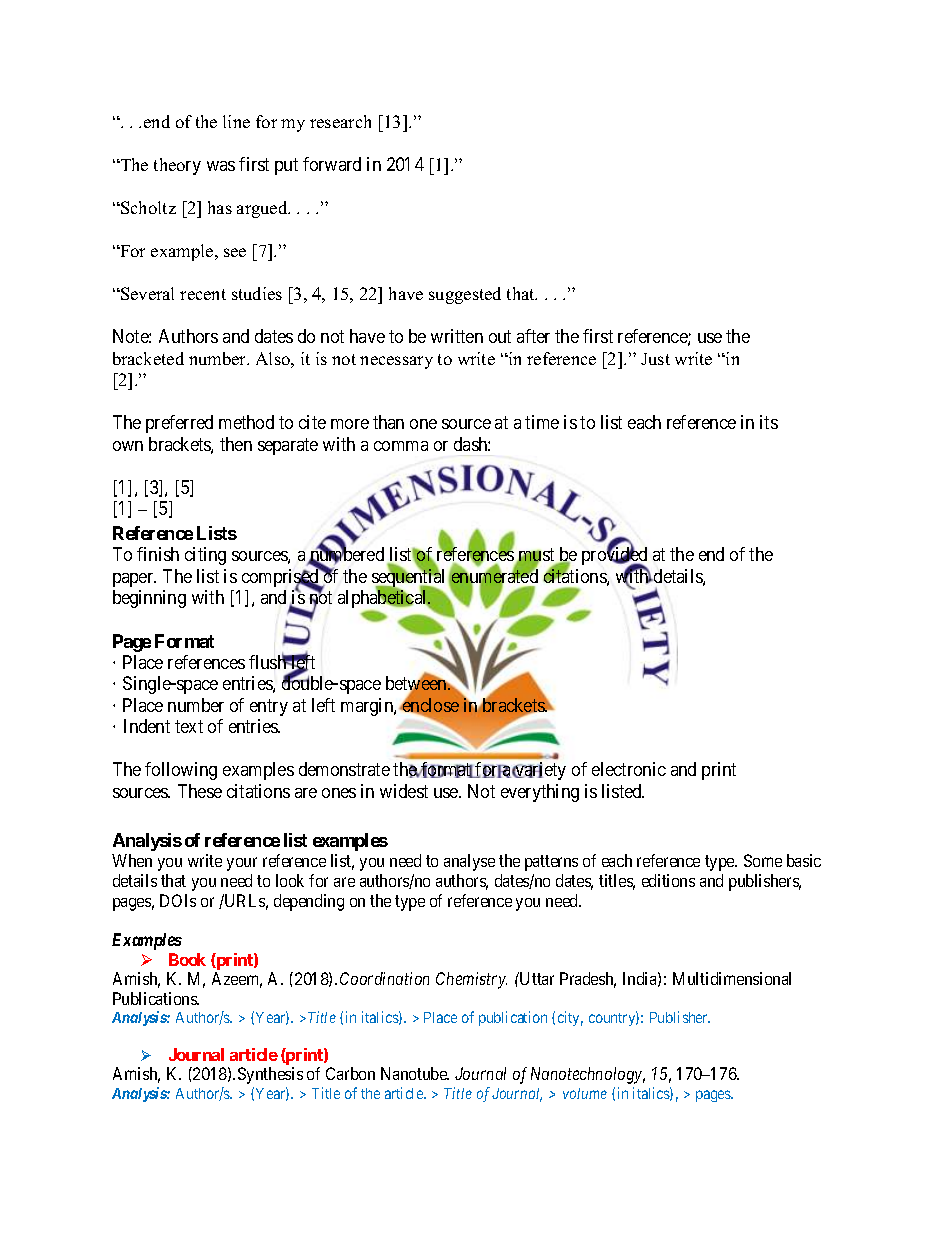 The image size is (952, 1233). Describe the element at coordinates (236, 444) in the page. I see `then` at that location.
